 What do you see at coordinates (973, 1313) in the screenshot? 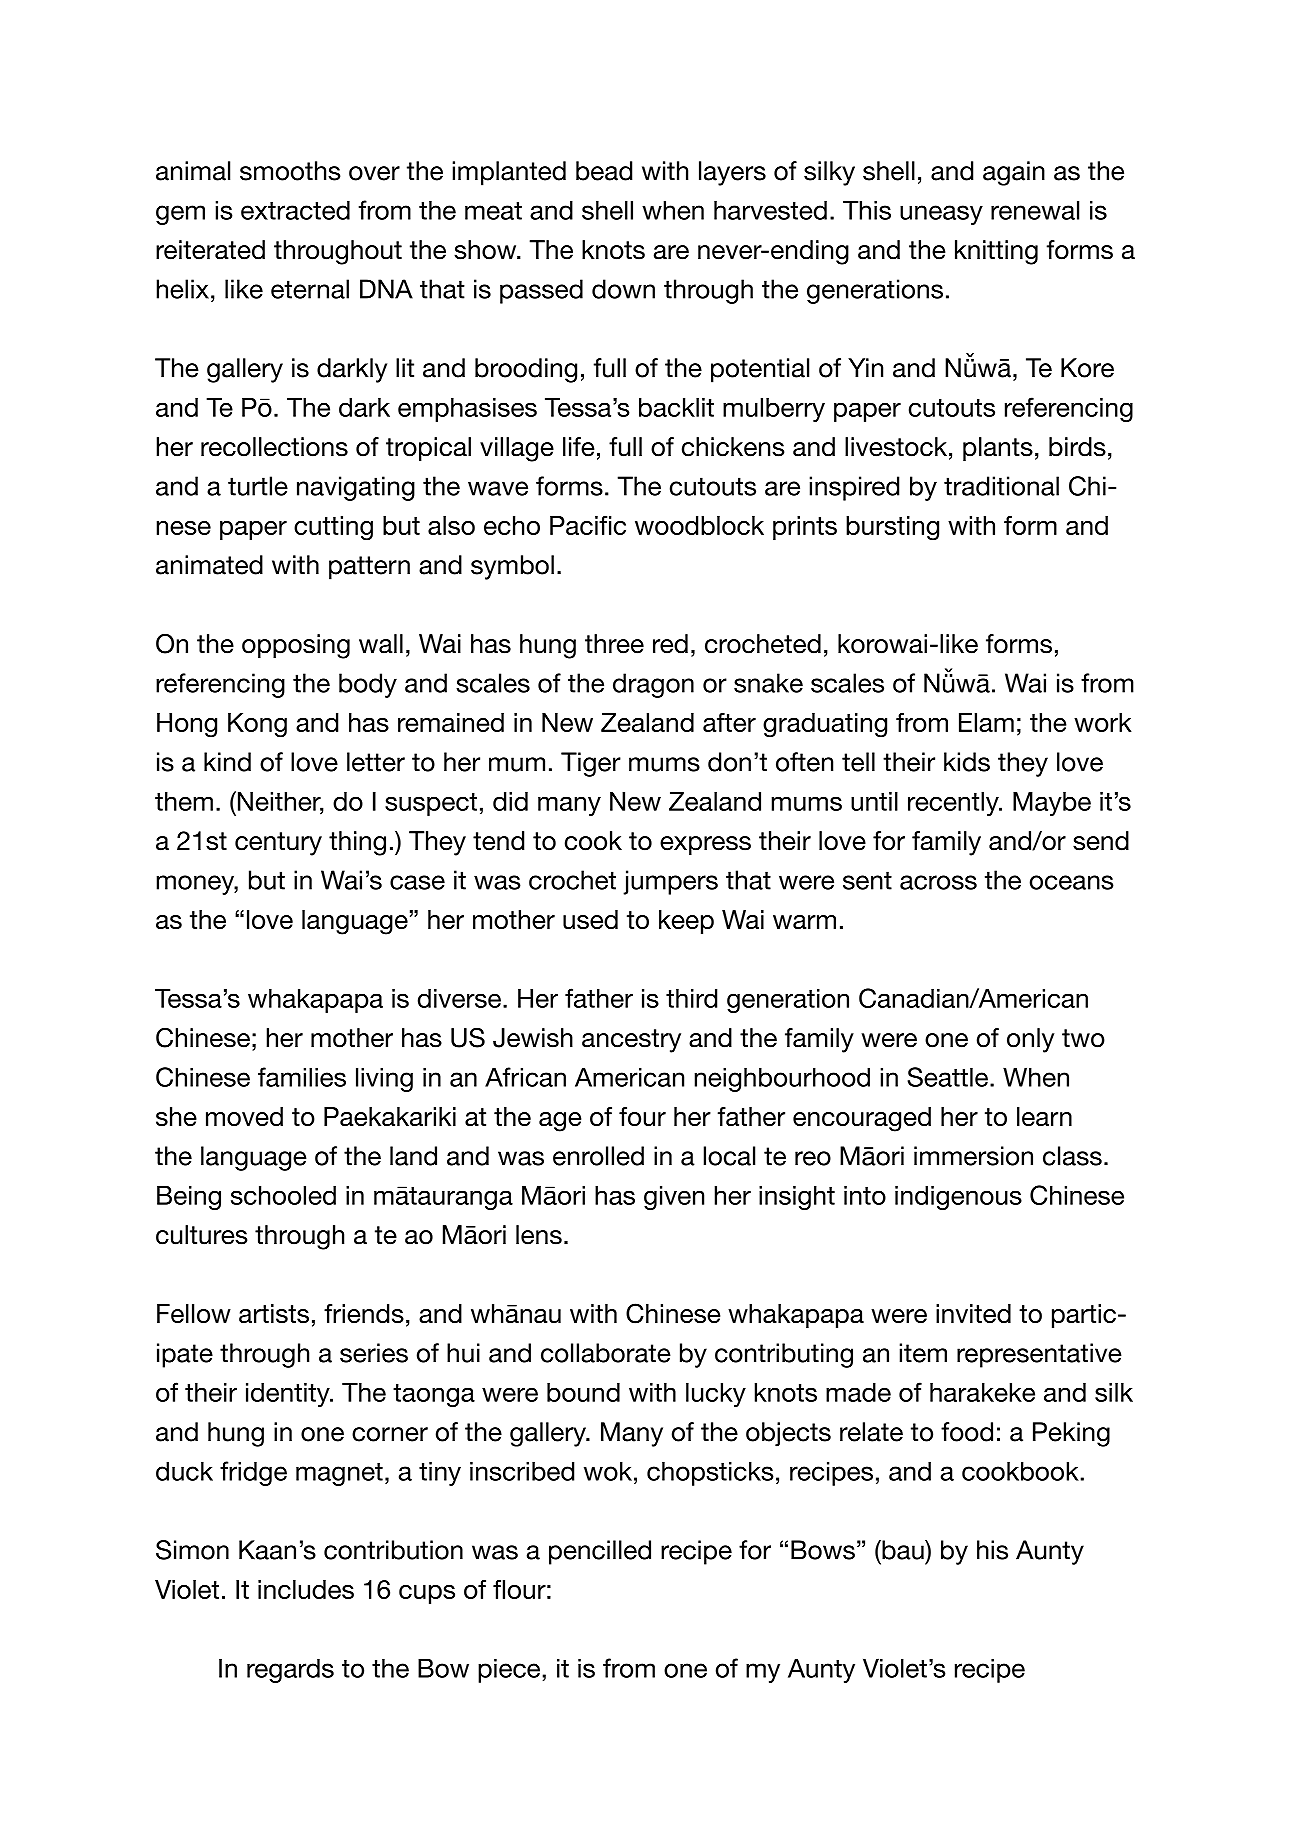
I see `invited` at bounding box center [973, 1313].
